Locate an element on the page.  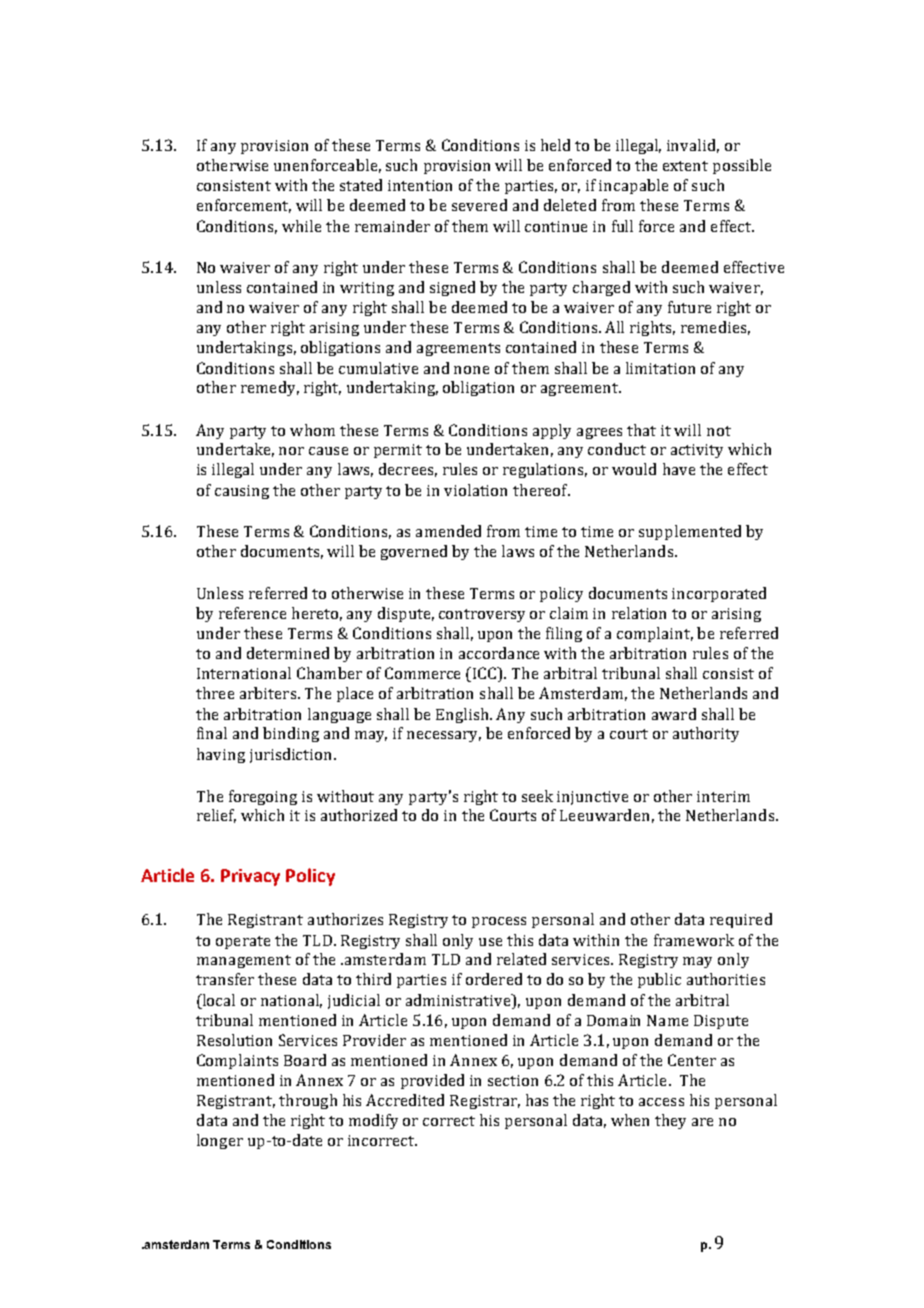
section is located at coordinates (513, 1080).
